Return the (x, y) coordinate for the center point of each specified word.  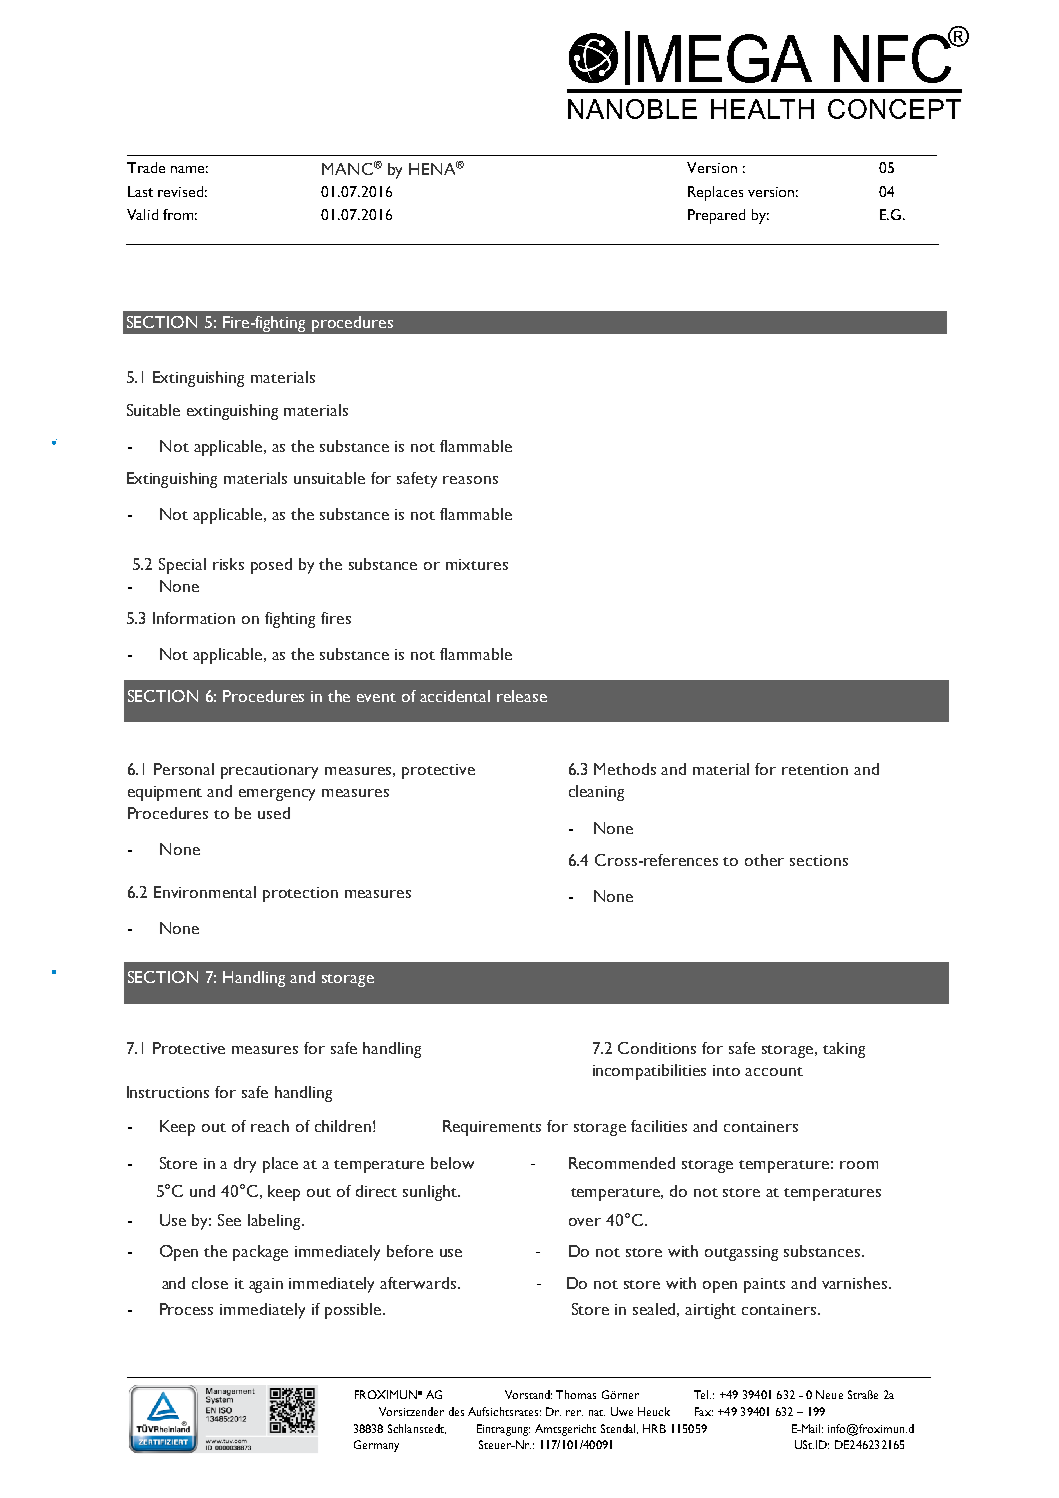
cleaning (596, 793)
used (274, 813)
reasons (470, 480)
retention (815, 769)
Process (186, 1309)
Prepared (716, 216)
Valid (142, 214)
